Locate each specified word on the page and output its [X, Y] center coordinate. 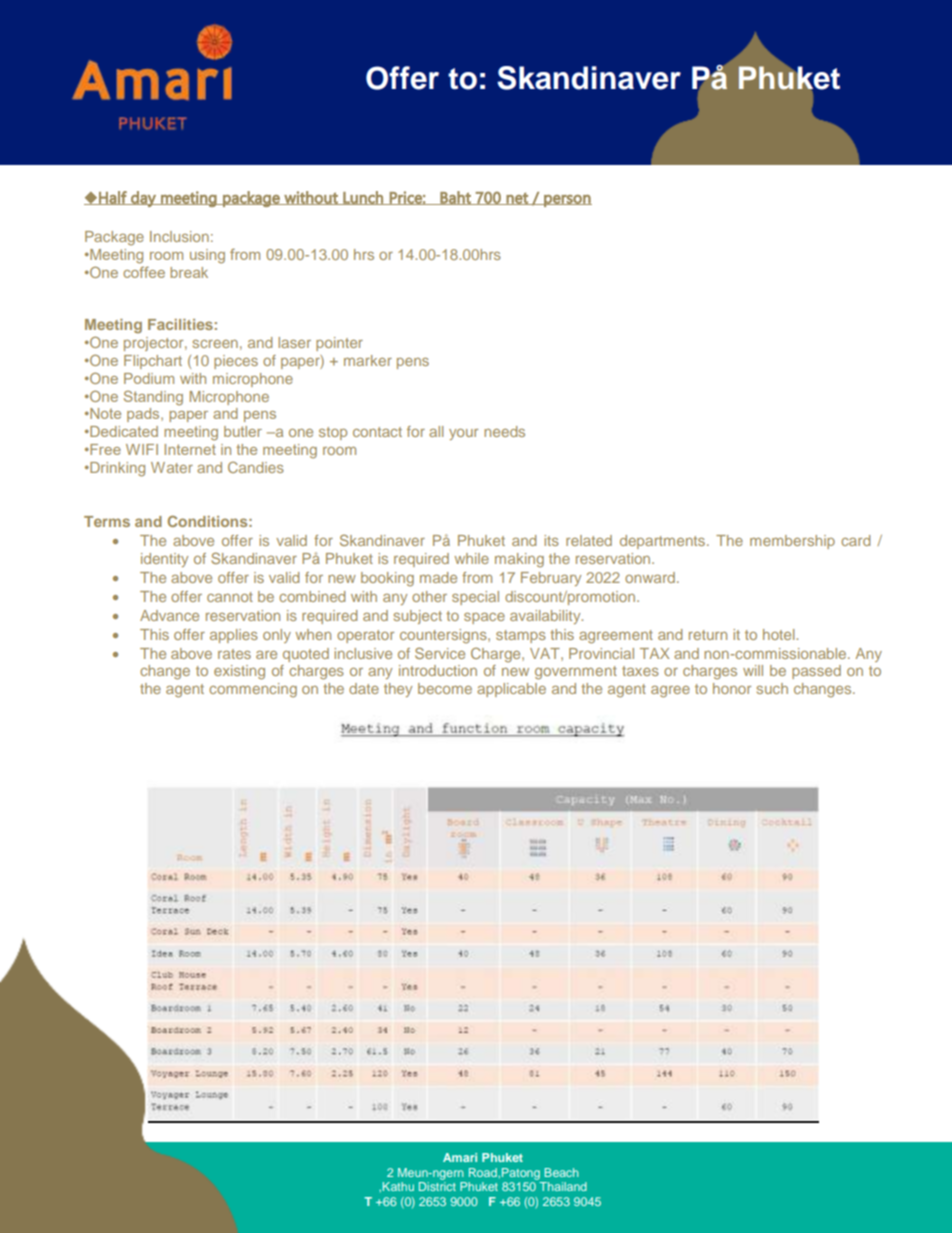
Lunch [363, 198]
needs [504, 431]
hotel [780, 634]
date [364, 688]
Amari [460, 1157]
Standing [153, 398]
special [475, 598]
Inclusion [179, 236]
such [772, 688]
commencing [253, 690]
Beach [561, 1172]
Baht [455, 198]
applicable [511, 690]
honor [732, 688]
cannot [230, 597]
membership [792, 542]
